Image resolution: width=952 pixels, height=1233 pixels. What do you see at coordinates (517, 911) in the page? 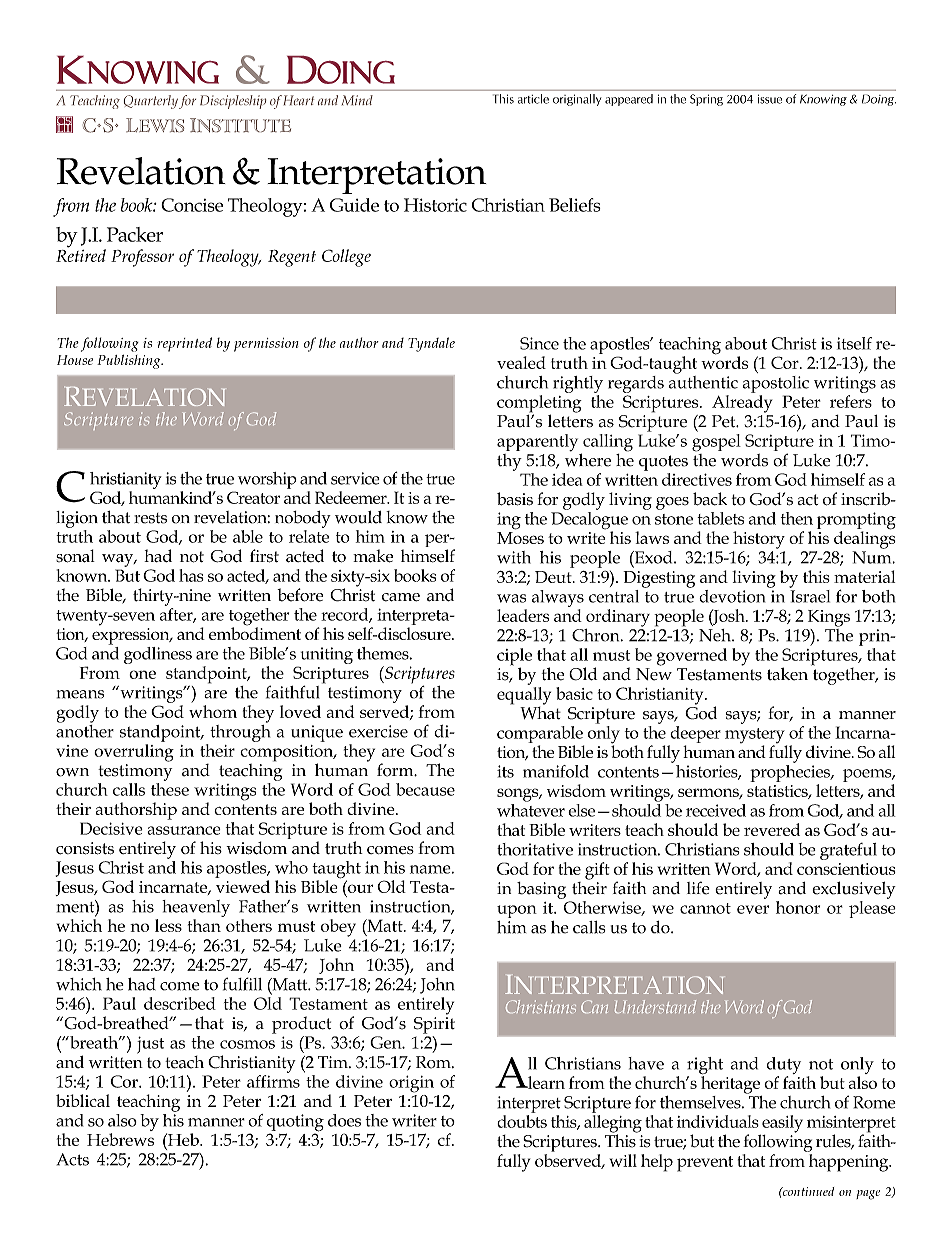
I see `upon` at bounding box center [517, 911].
